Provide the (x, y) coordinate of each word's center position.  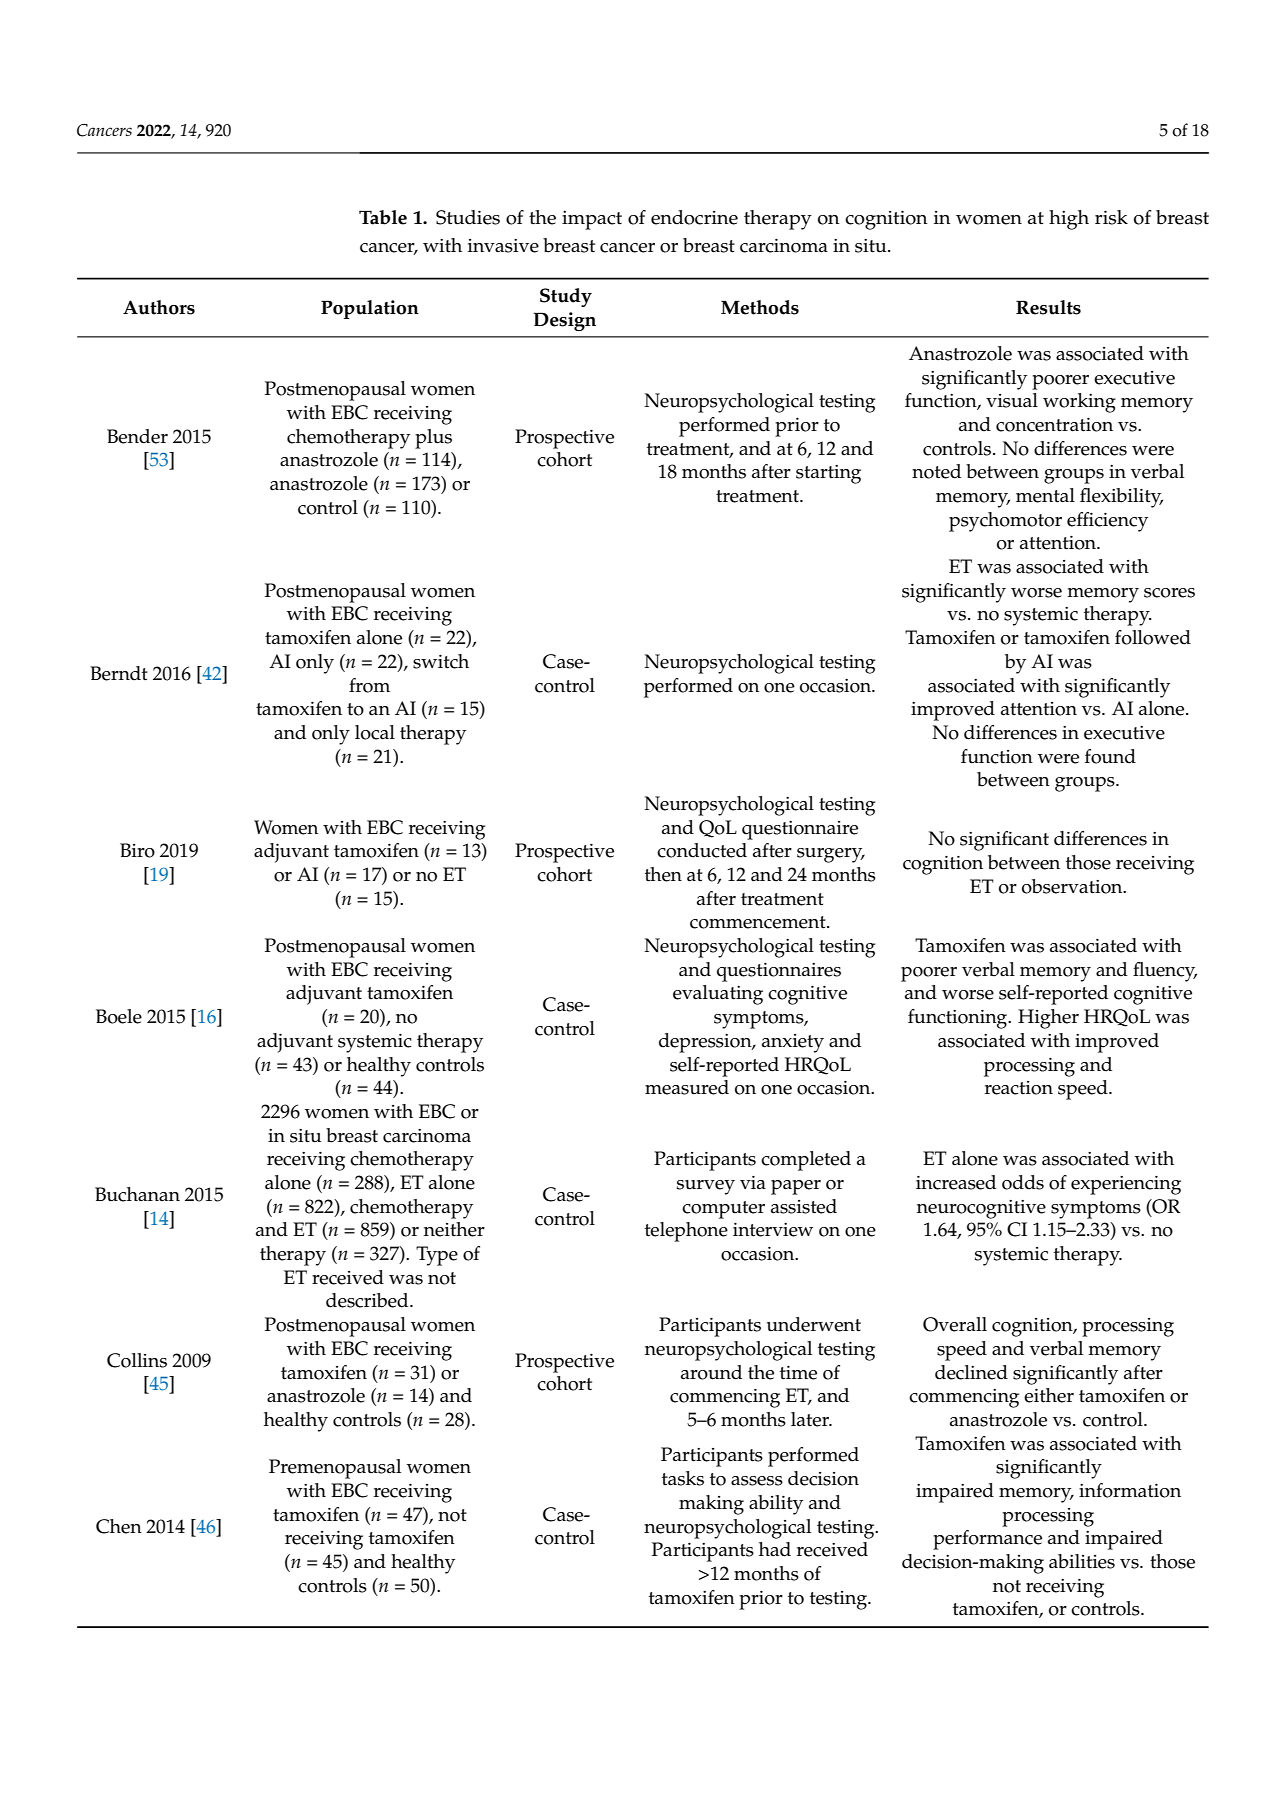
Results (1048, 307)
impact (592, 220)
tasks (683, 1478)
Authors (159, 307)
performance (987, 1540)
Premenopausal (335, 1469)
